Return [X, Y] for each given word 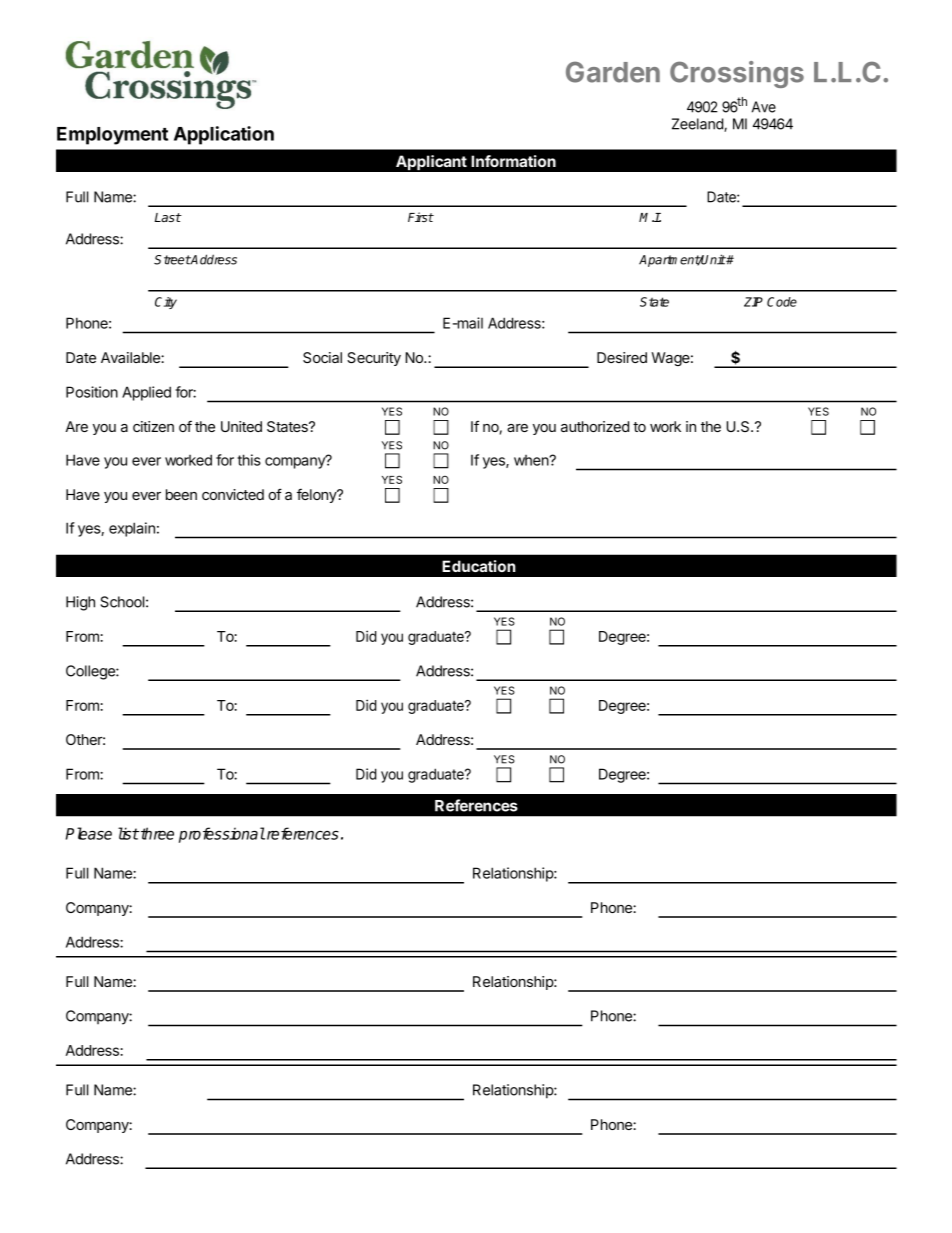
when [532, 460]
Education [479, 566]
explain [132, 529]
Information [513, 161]
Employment [112, 136]
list [128, 833]
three [157, 833]
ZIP [753, 302]
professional [222, 835]
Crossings [737, 74]
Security [374, 359]
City [166, 303]
